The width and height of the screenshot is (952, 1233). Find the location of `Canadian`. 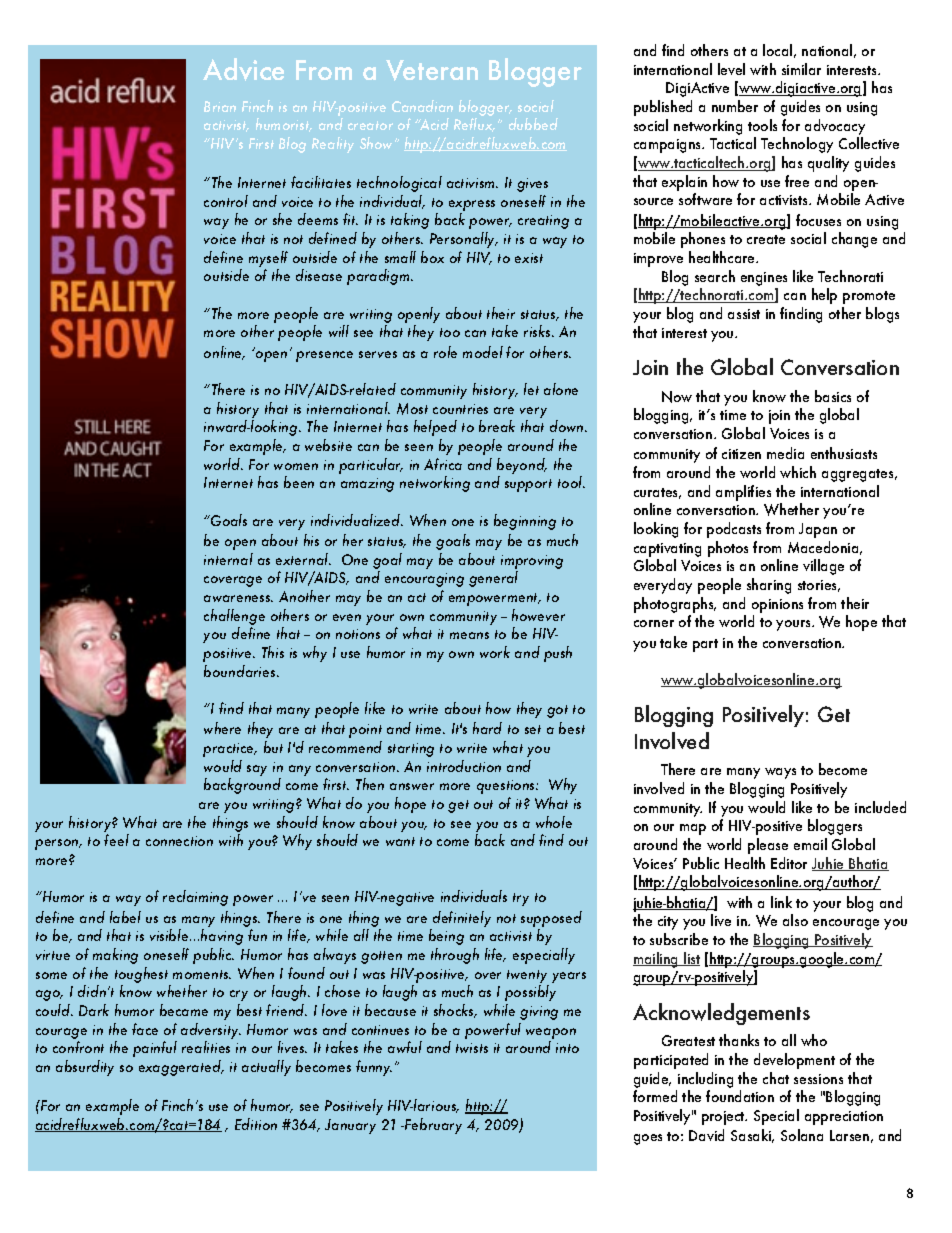

Canadian is located at coordinates (422, 106).
